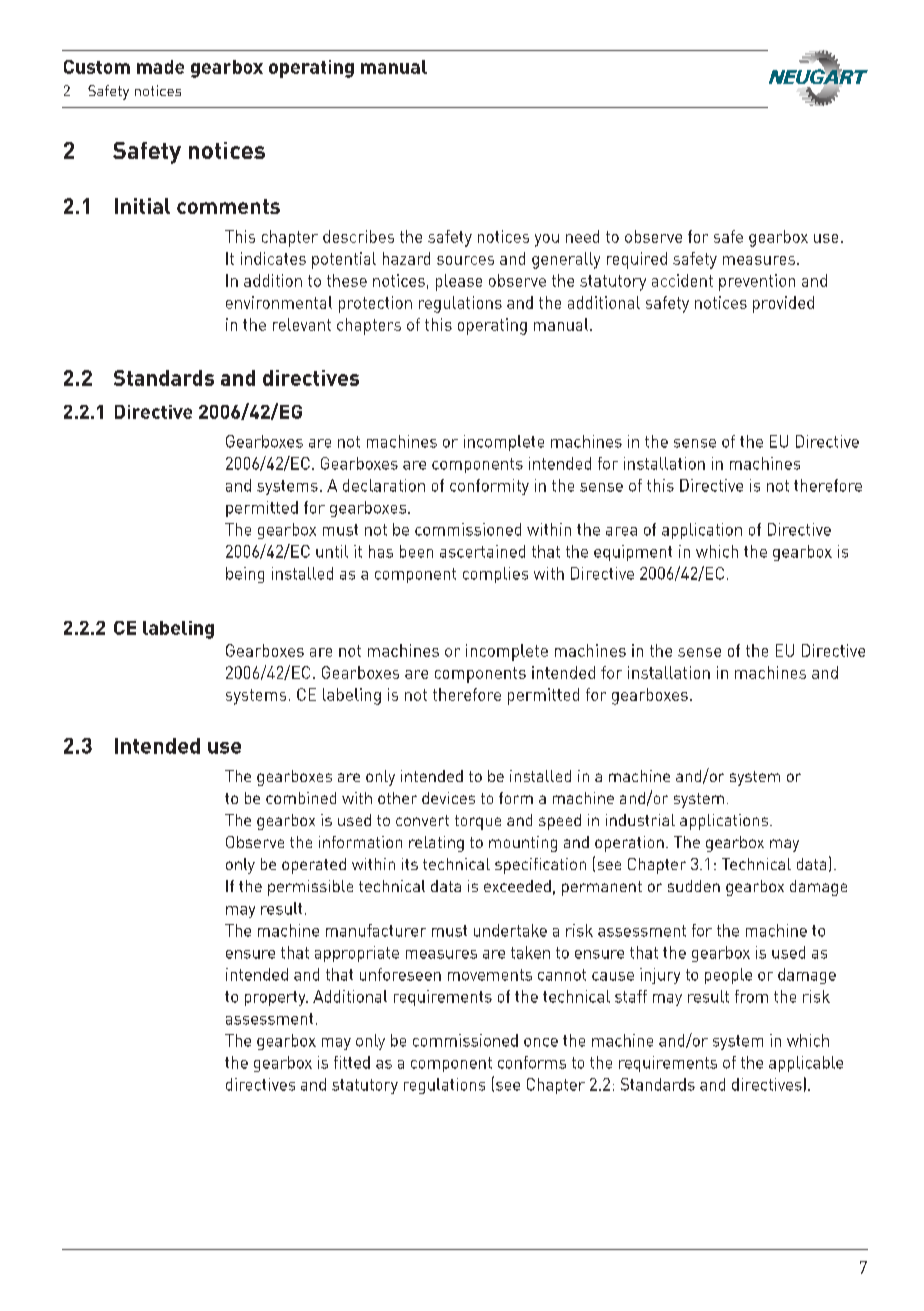  Describe the element at coordinates (358, 236) in the screenshot. I see `describes` at that location.
